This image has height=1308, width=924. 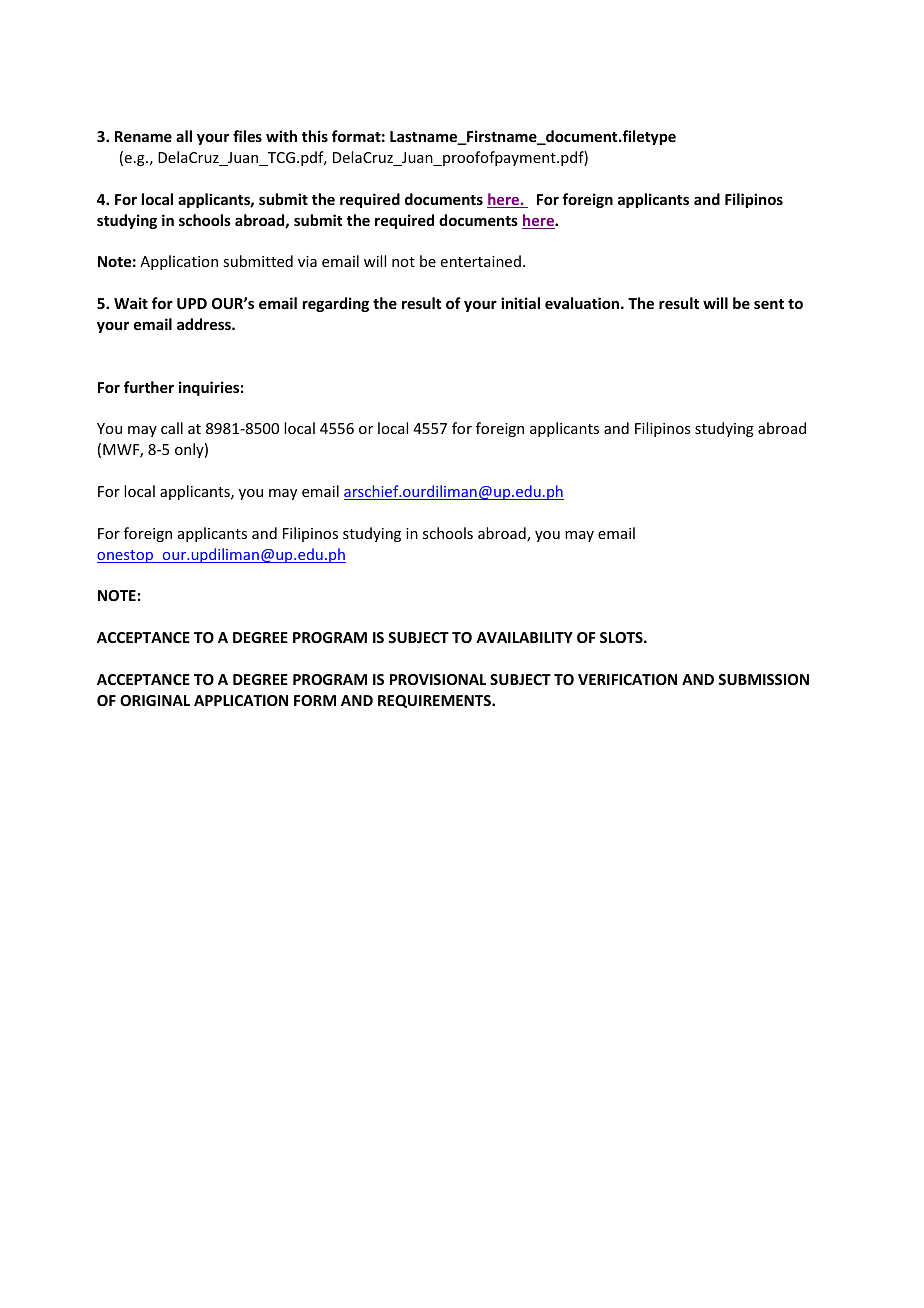 What do you see at coordinates (769, 304) in the image?
I see `sent` at bounding box center [769, 304].
